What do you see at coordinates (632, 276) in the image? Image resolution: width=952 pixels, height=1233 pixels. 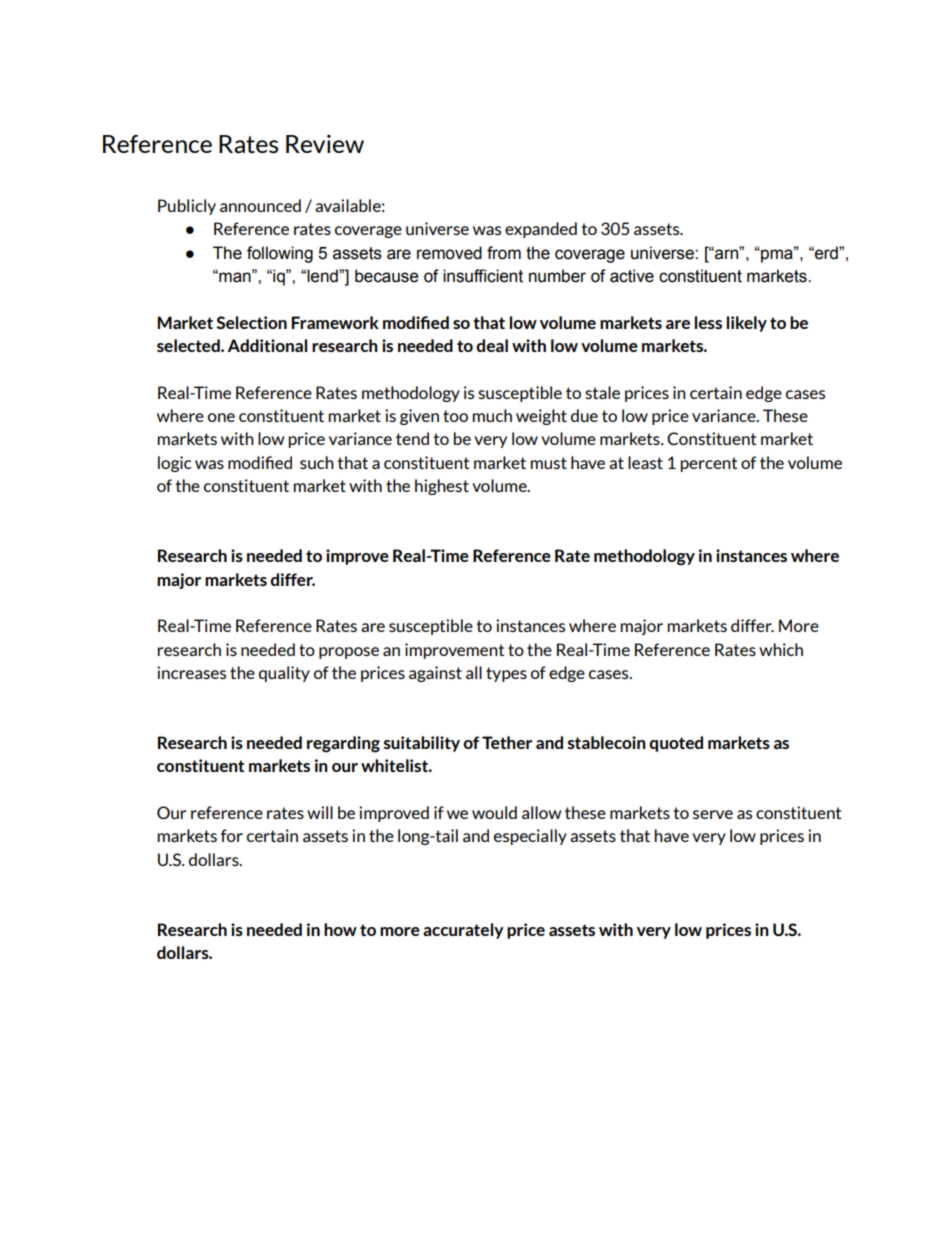 I see `active` at bounding box center [632, 276].
